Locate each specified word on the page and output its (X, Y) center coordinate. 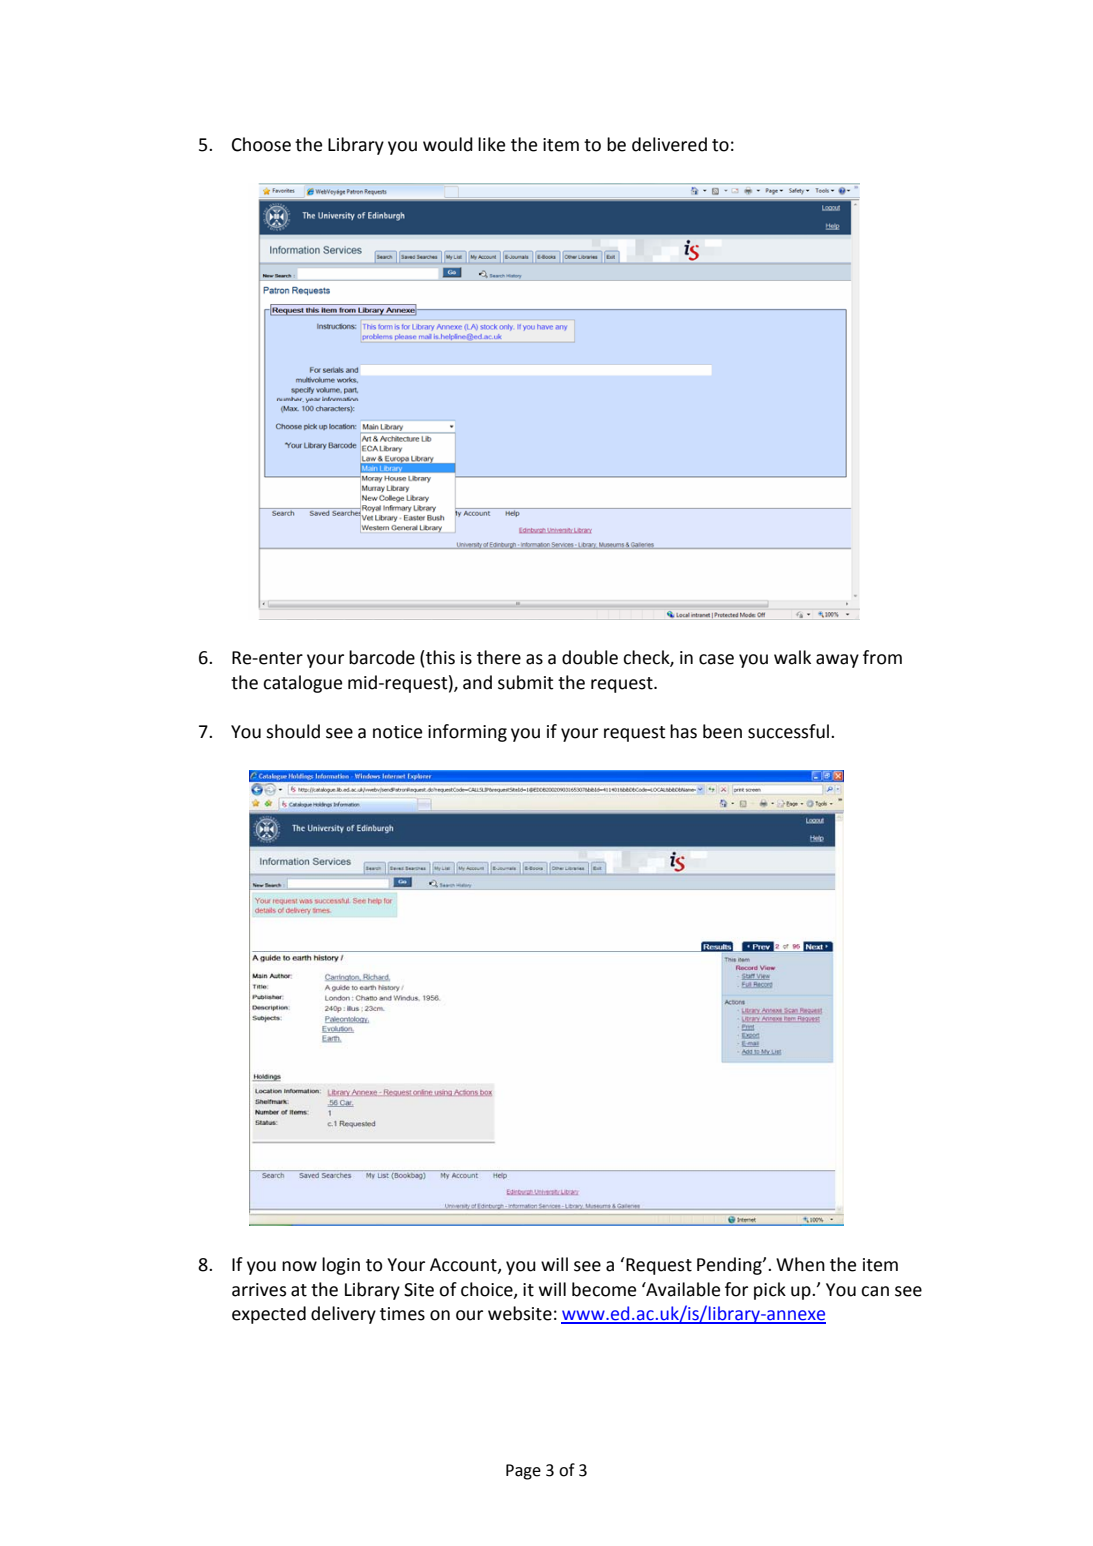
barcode (382, 657)
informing (467, 733)
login (341, 1266)
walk (792, 657)
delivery (343, 1315)
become (604, 1289)
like (491, 144)
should (293, 731)
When (800, 1264)
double (590, 657)
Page (523, 1472)
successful (790, 731)
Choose (261, 144)
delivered (669, 144)
